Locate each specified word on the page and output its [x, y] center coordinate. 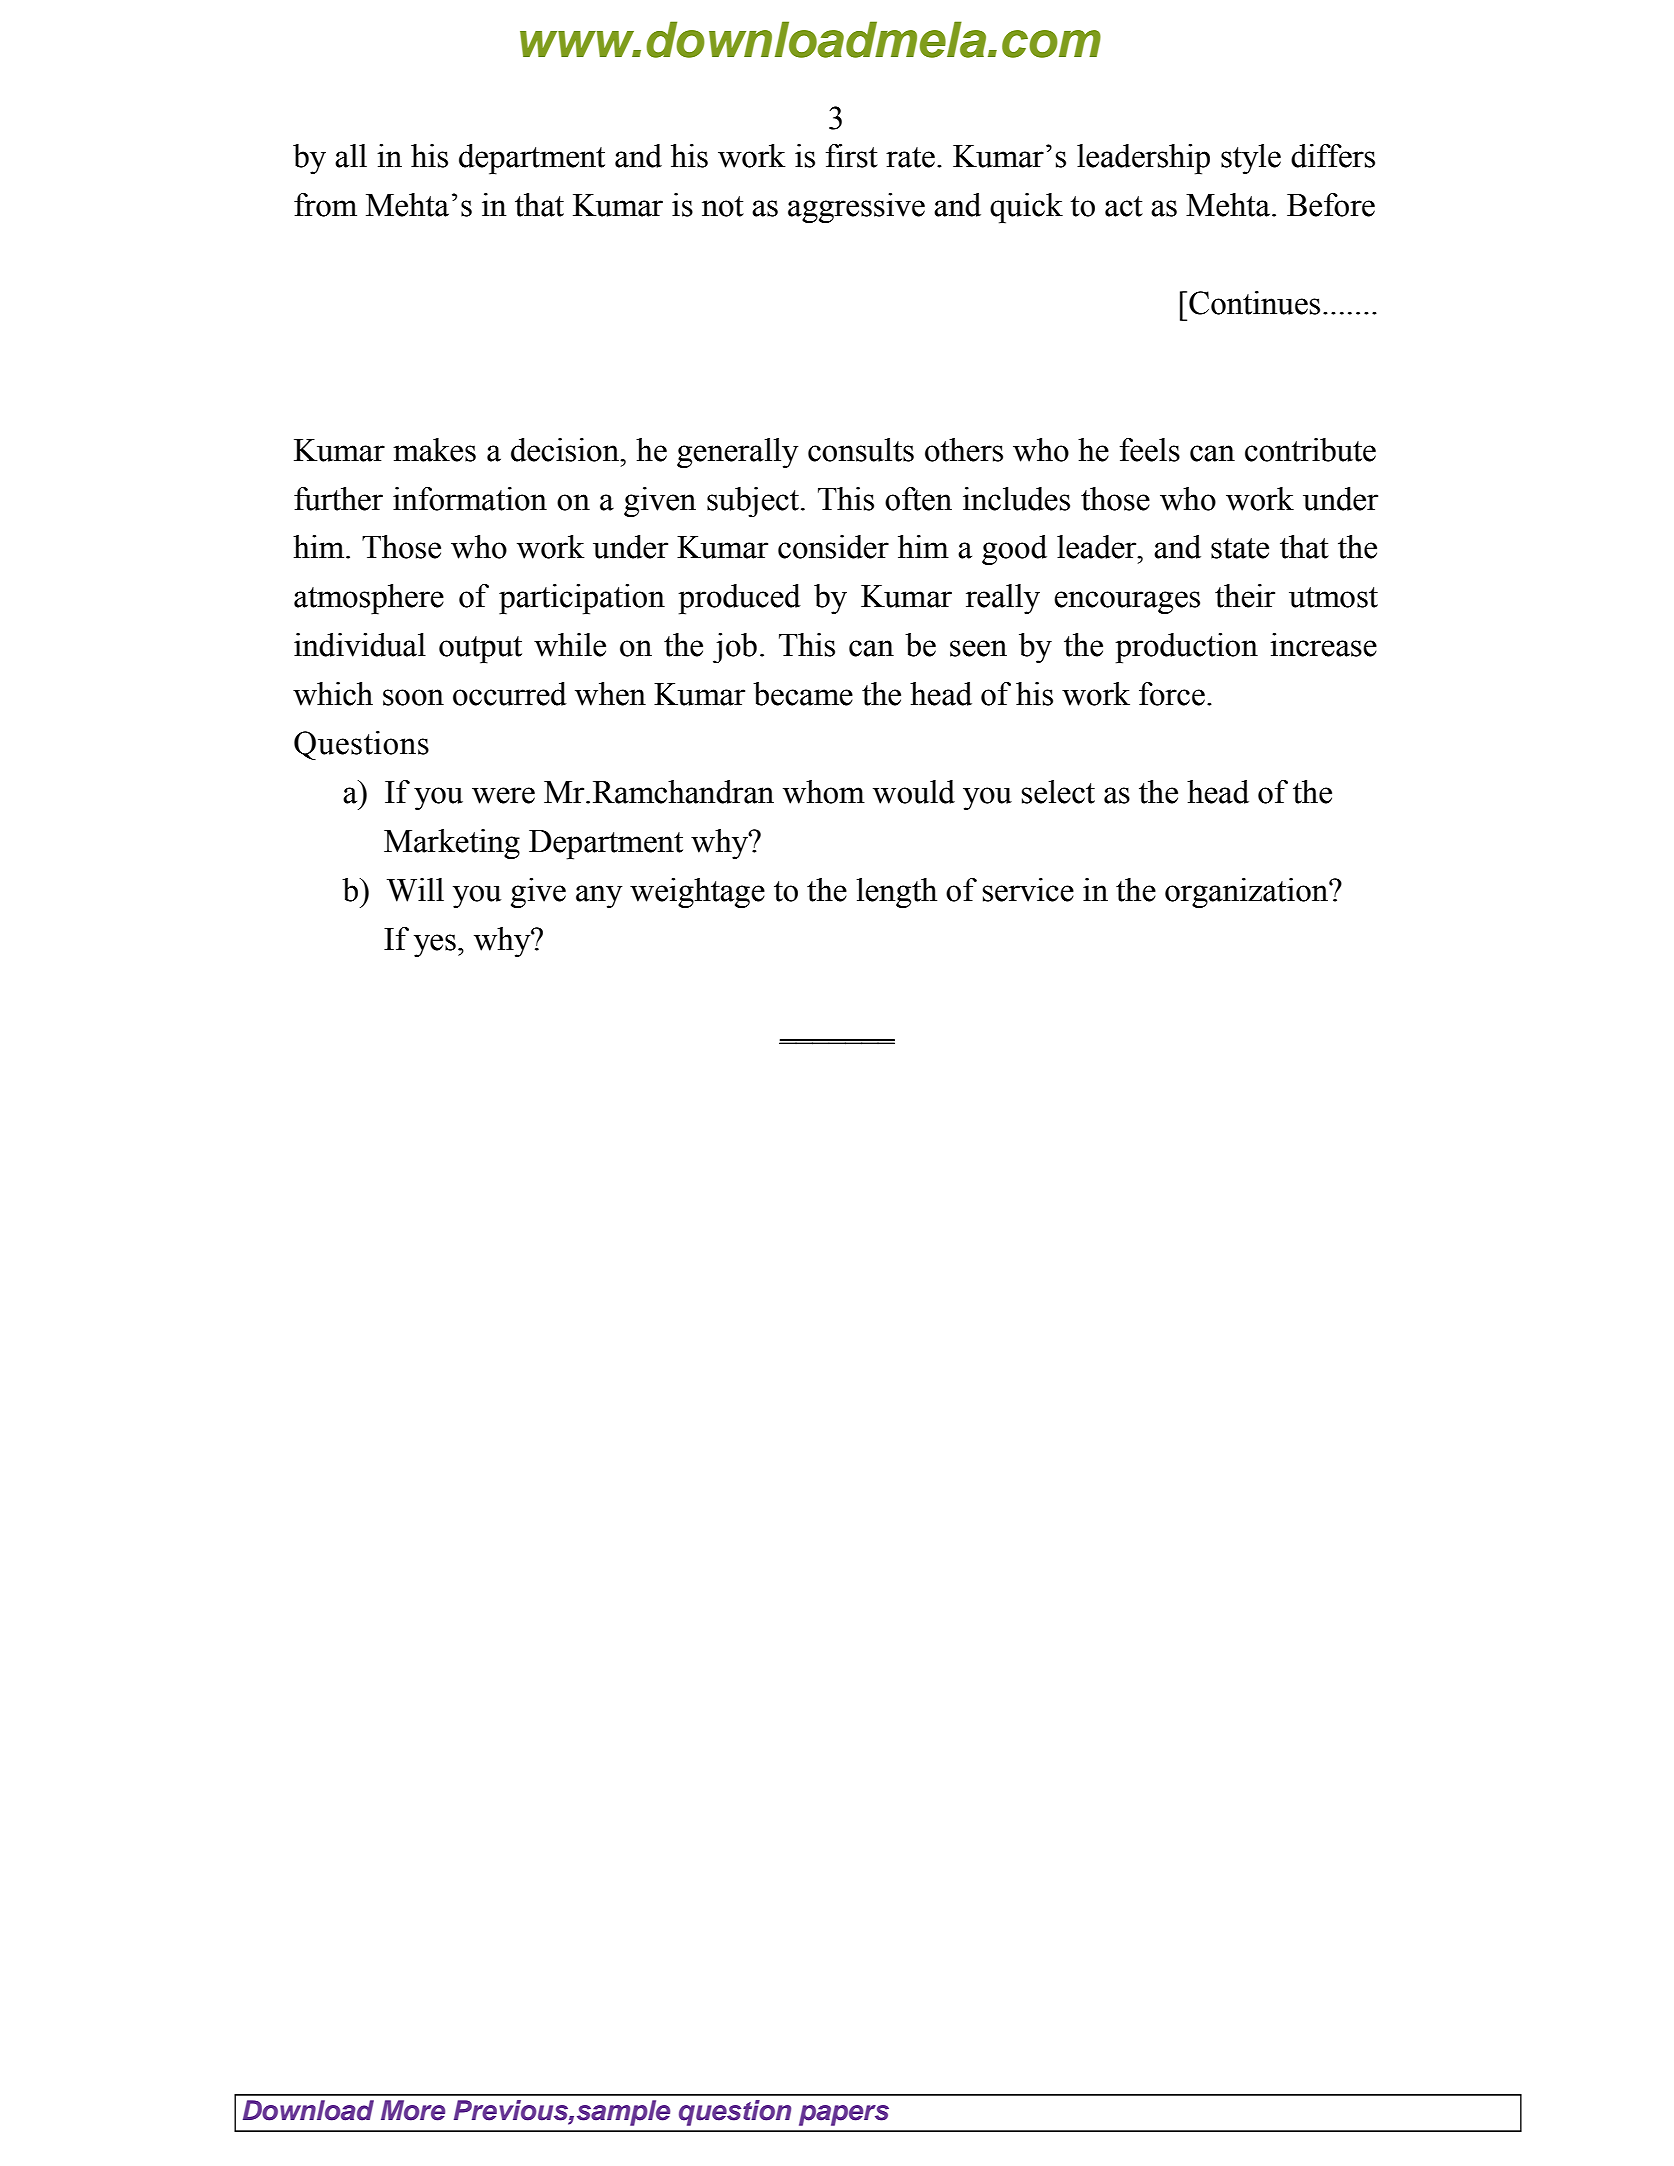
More [413, 2110]
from [325, 205]
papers [844, 2115]
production [1186, 648]
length [897, 893]
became [803, 694]
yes [435, 945]
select [1058, 792]
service [1028, 890]
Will [415, 890]
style [1251, 159]
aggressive [856, 208]
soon [413, 697]
